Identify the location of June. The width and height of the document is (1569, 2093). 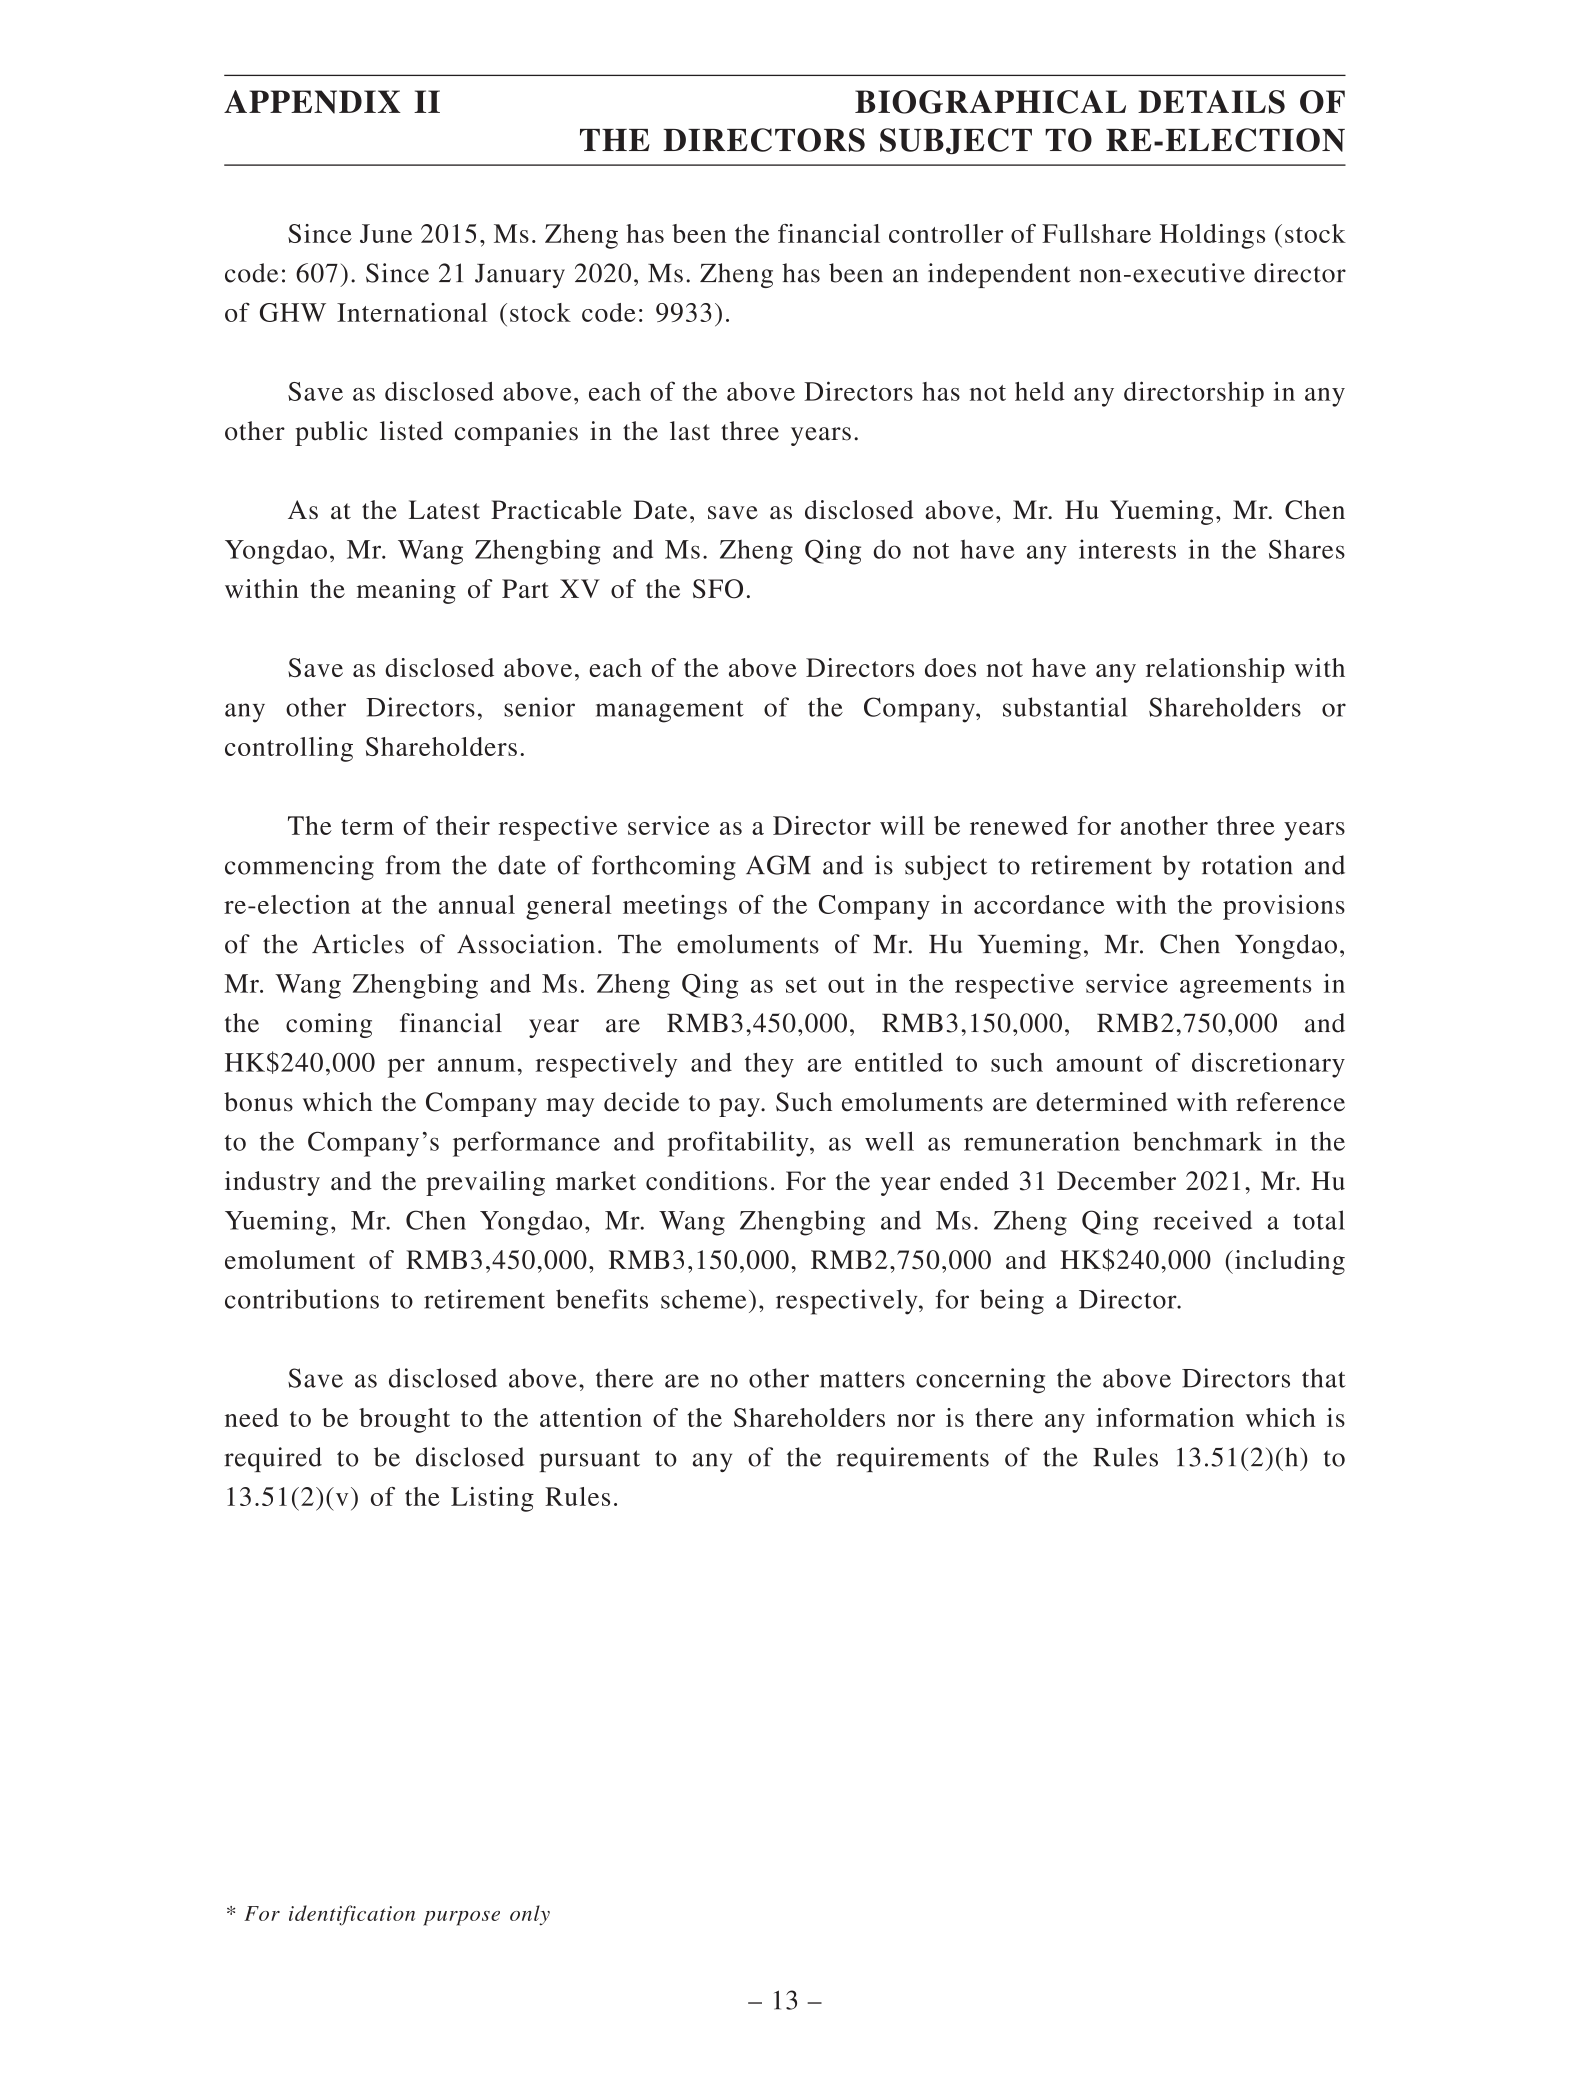
(386, 233).
